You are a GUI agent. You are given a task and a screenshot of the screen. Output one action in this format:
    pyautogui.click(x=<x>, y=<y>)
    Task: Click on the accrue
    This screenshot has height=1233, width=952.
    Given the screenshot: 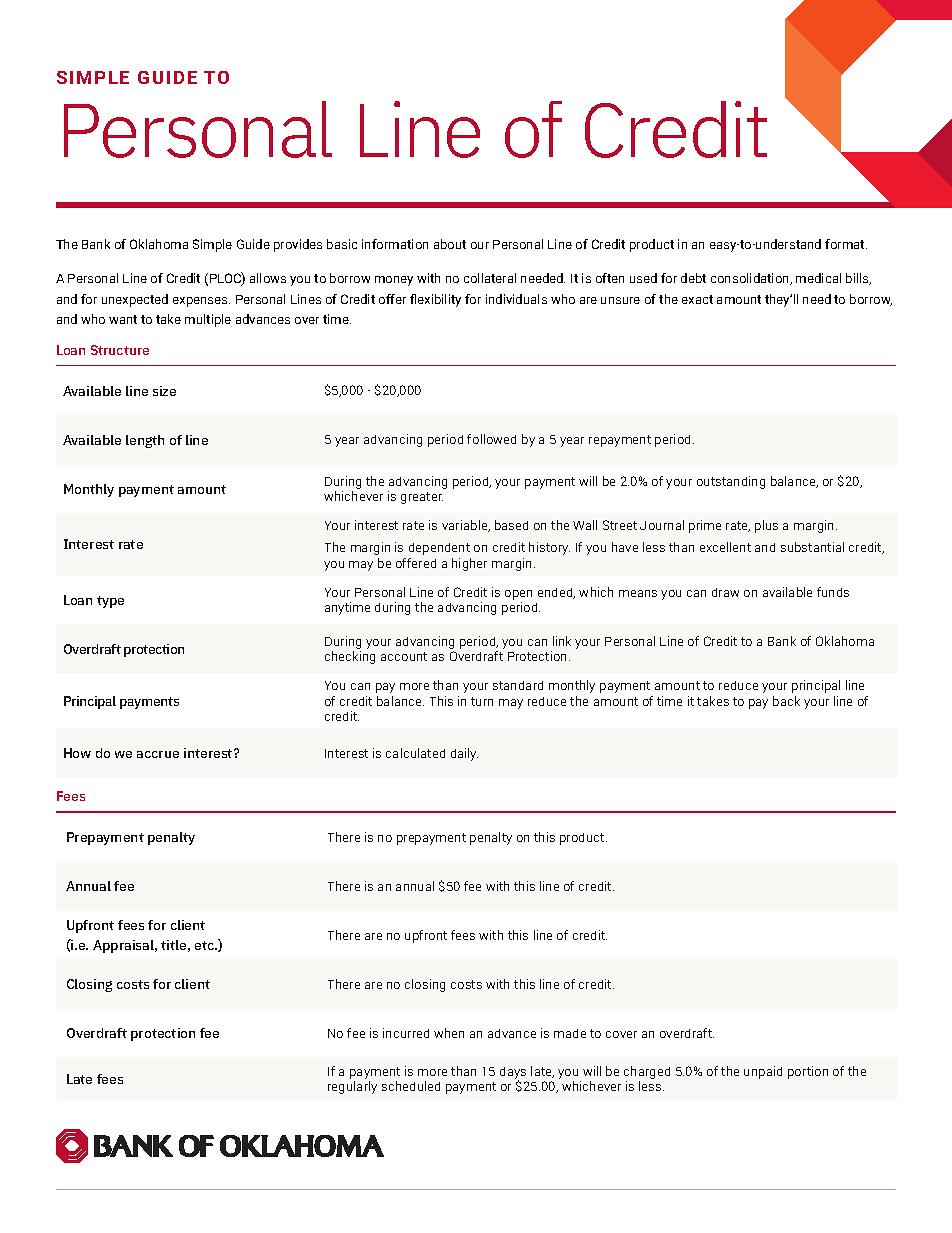 What is the action you would take?
    pyautogui.click(x=158, y=754)
